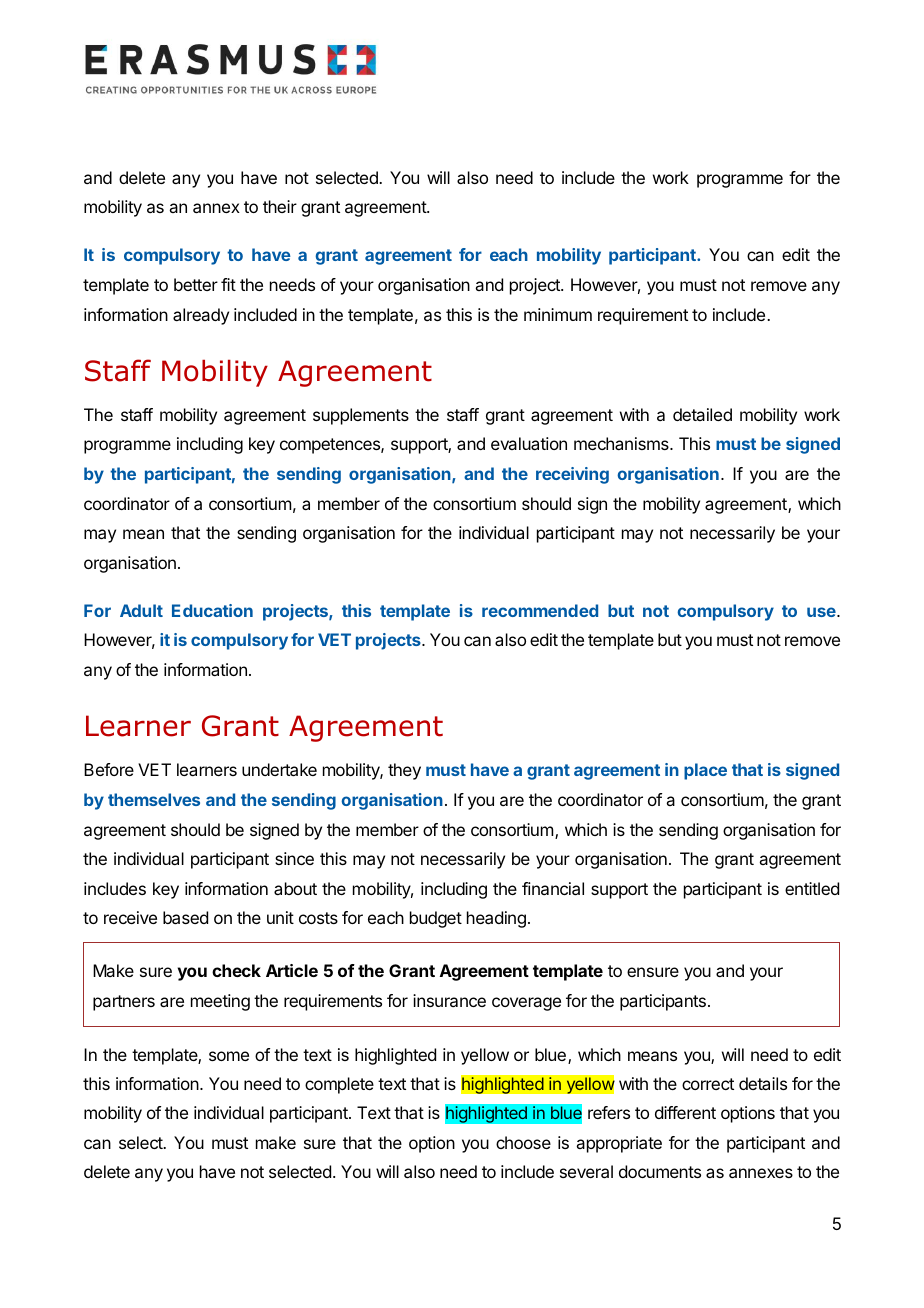 The width and height of the page is (924, 1308). I want to click on minimum, so click(558, 314).
